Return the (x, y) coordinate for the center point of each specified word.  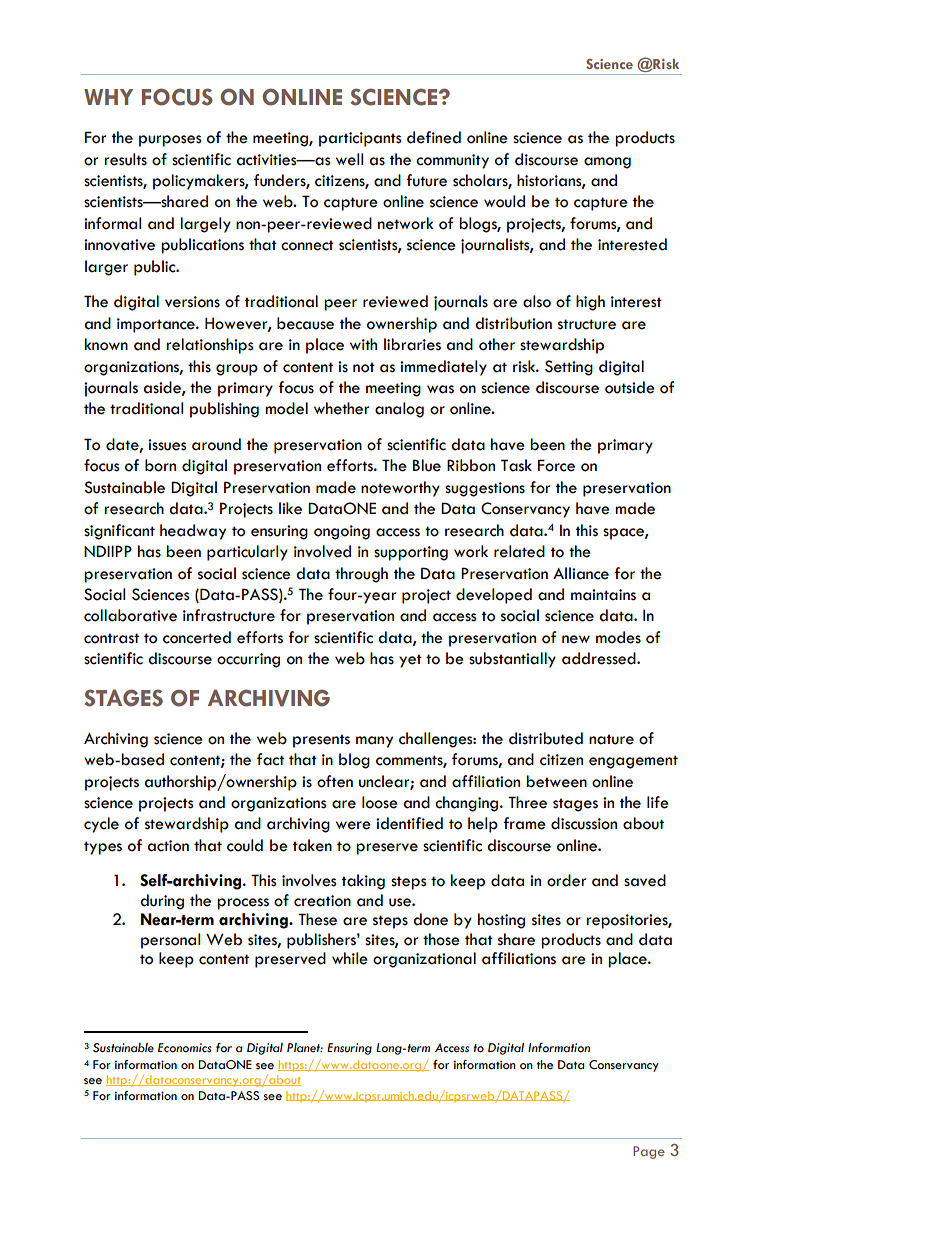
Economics (185, 1048)
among (607, 163)
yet (410, 661)
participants (360, 139)
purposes (170, 141)
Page (649, 1152)
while (350, 958)
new (576, 639)
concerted (197, 637)
